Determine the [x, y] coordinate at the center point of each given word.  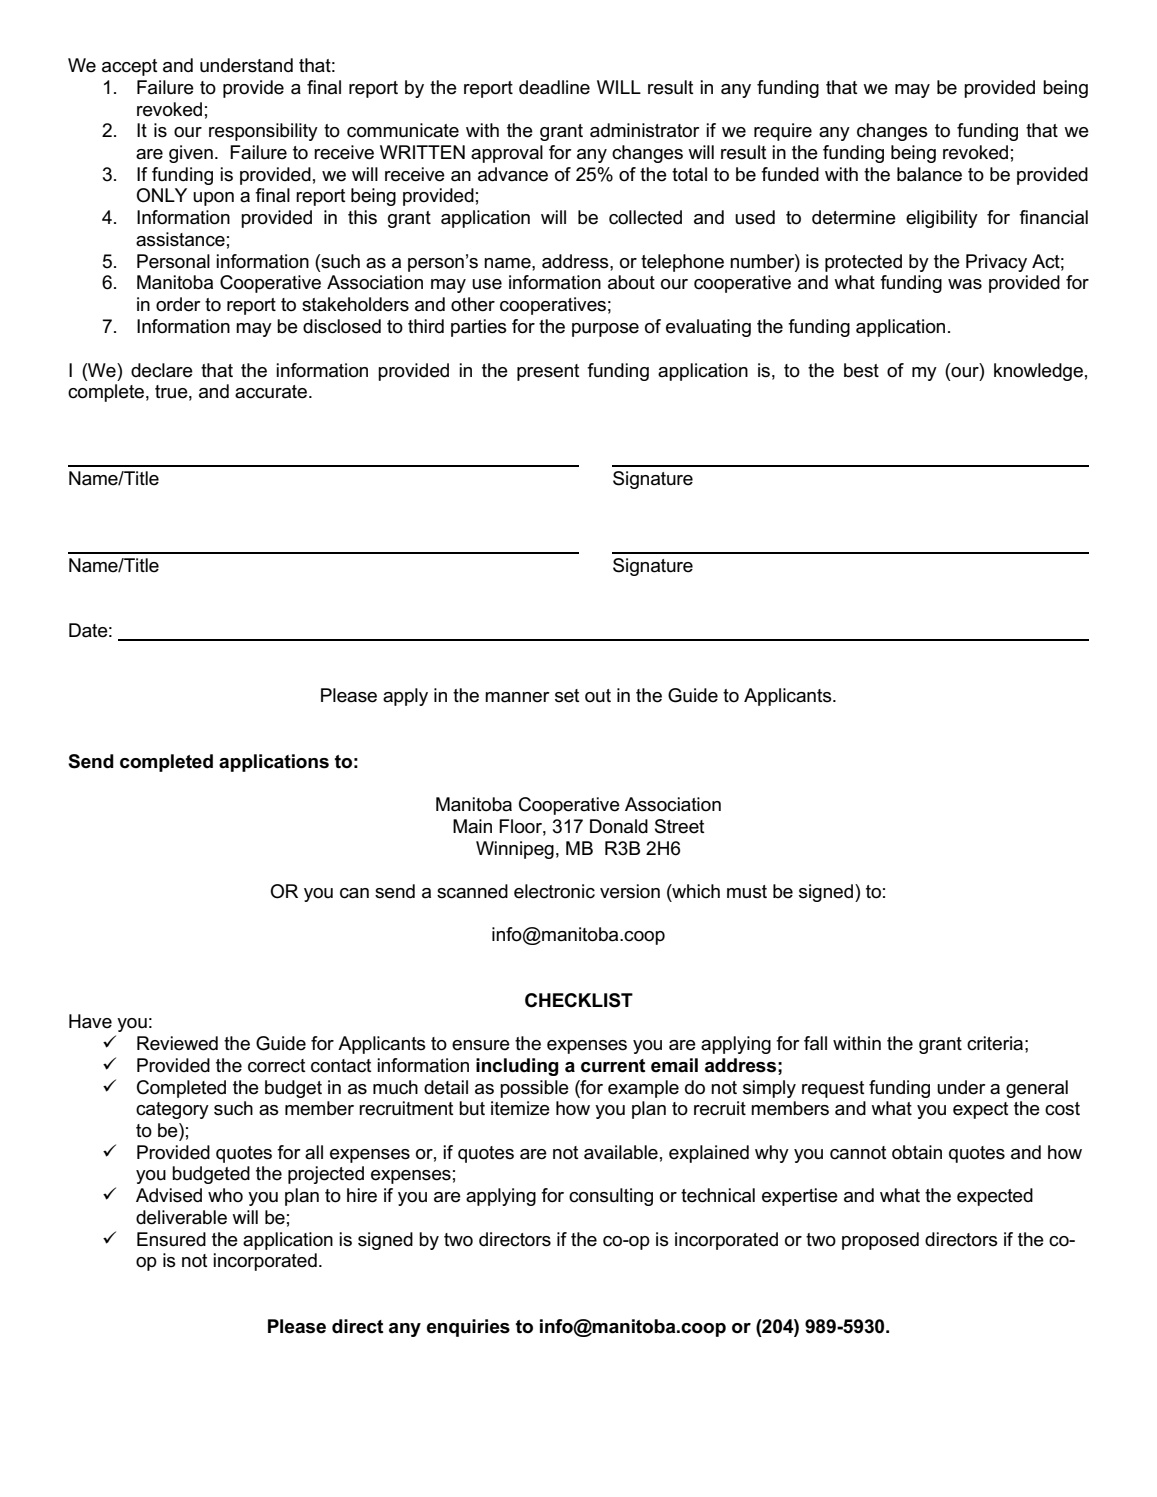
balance [929, 174]
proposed [880, 1241]
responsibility [263, 132]
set [567, 696]
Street [680, 826]
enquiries [468, 1328]
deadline [554, 87]
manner [517, 697]
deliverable [181, 1217]
